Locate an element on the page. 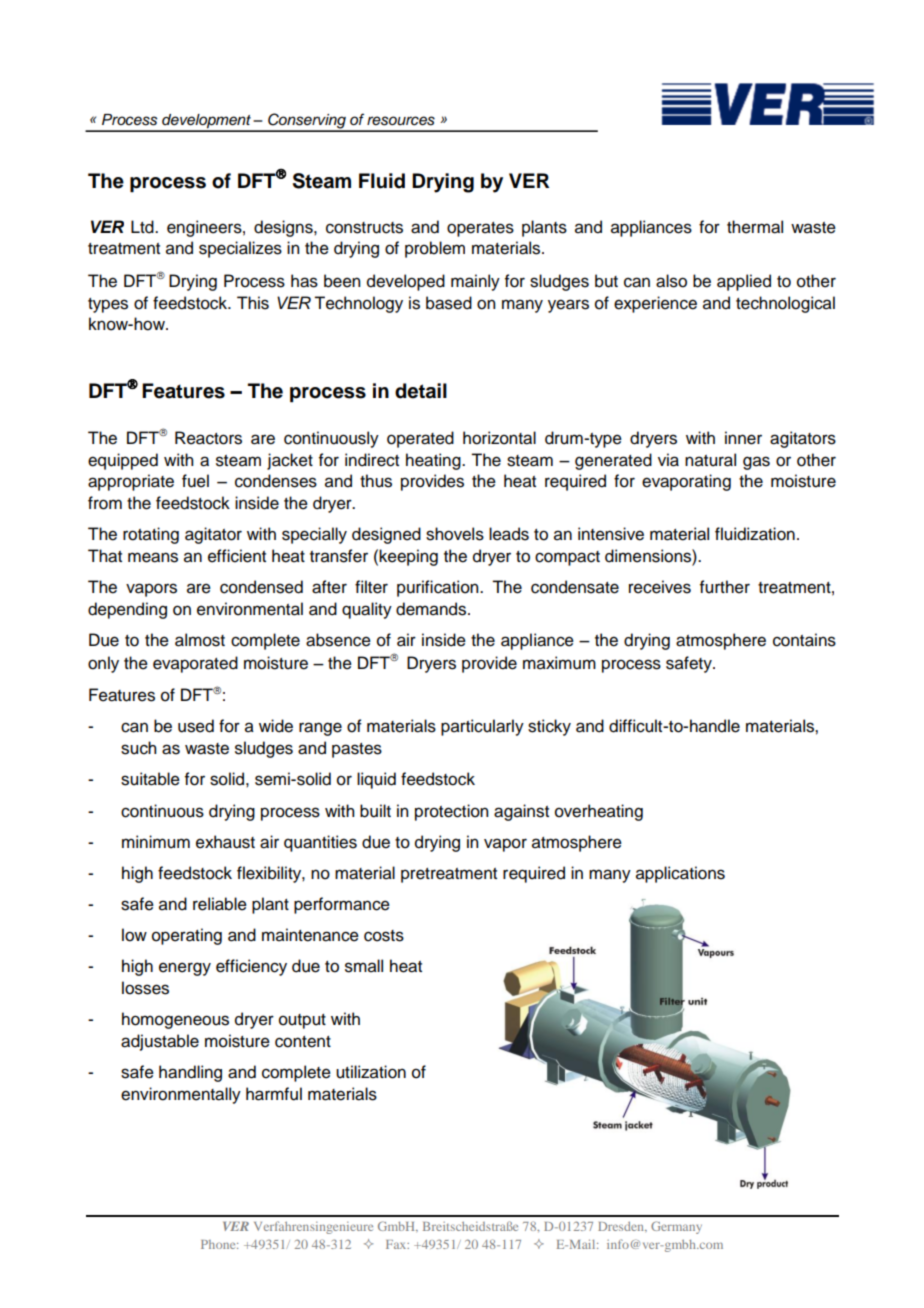  operating is located at coordinates (187, 936).
